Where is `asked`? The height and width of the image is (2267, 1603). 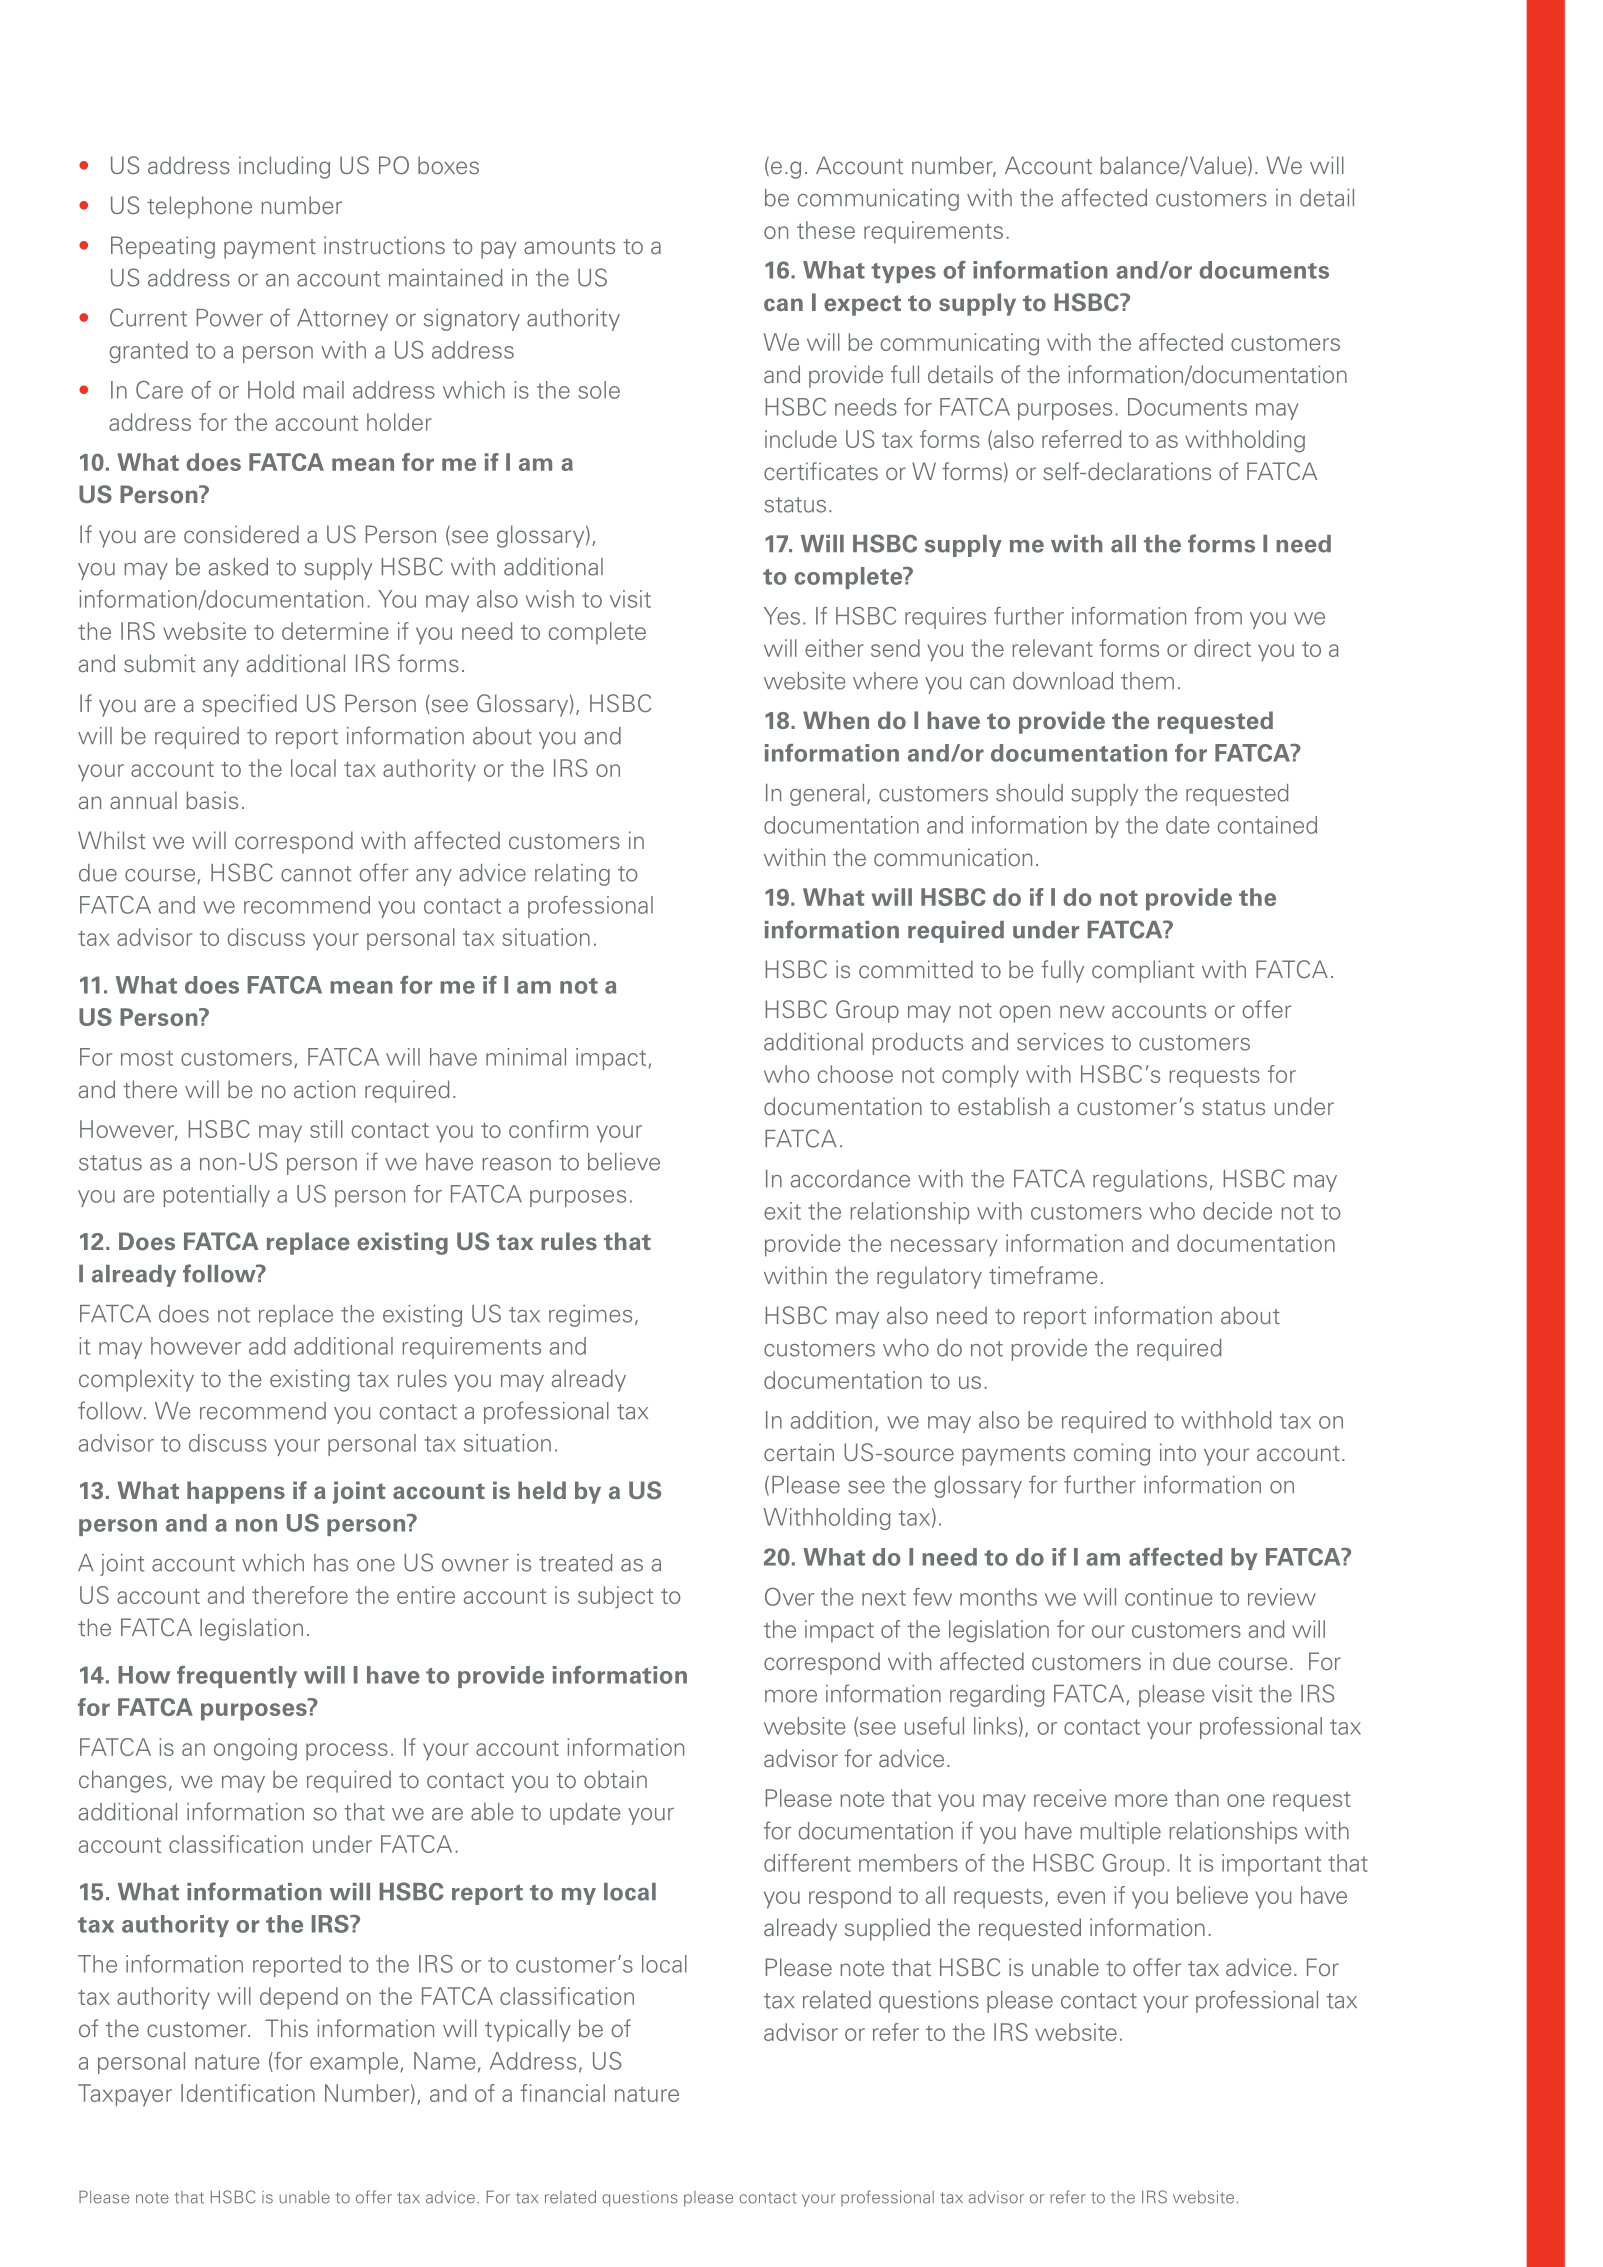 asked is located at coordinates (238, 567).
